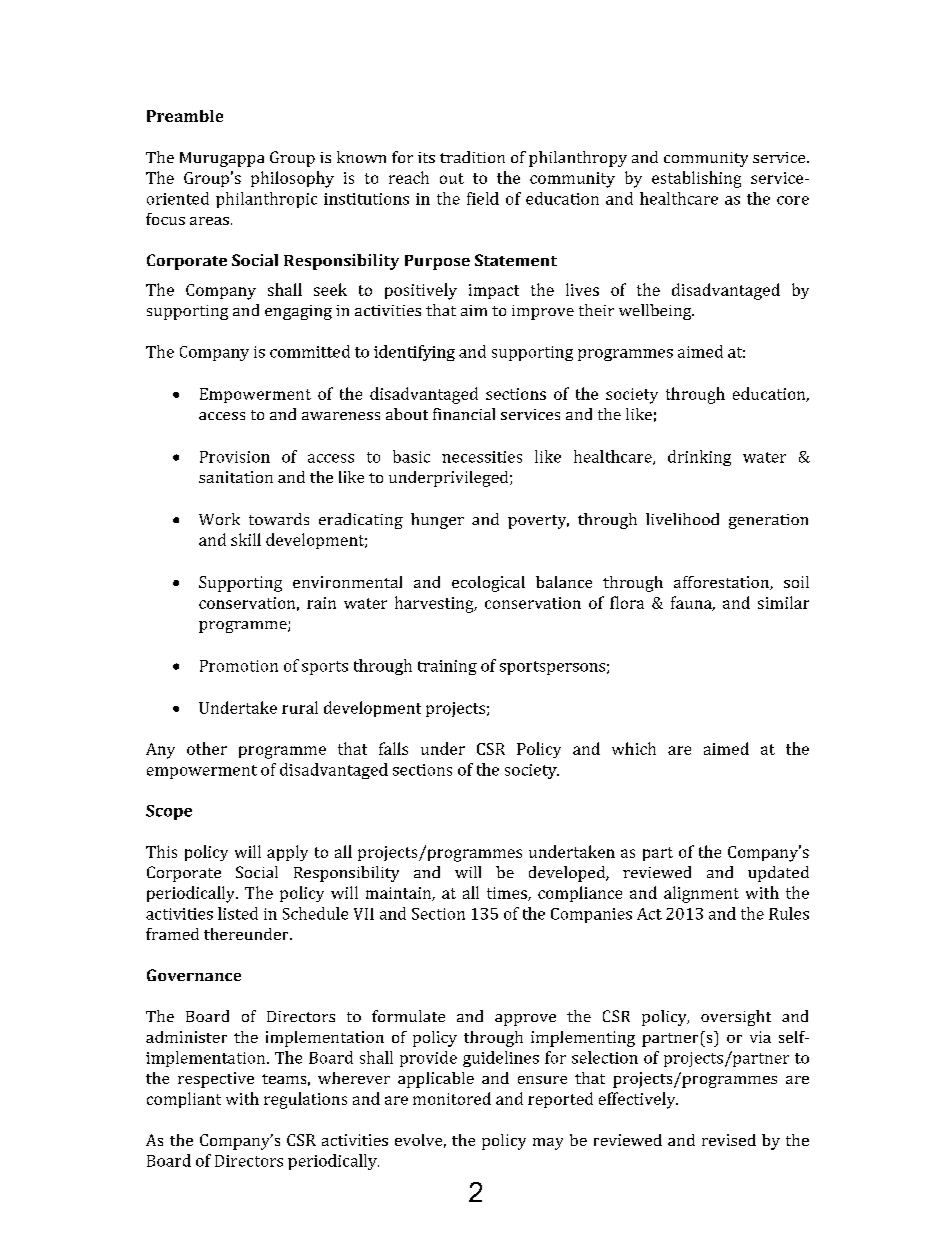 This screenshot has width=952, height=1233. Describe the element at coordinates (216, 1080) in the screenshot. I see `respective` at that location.
